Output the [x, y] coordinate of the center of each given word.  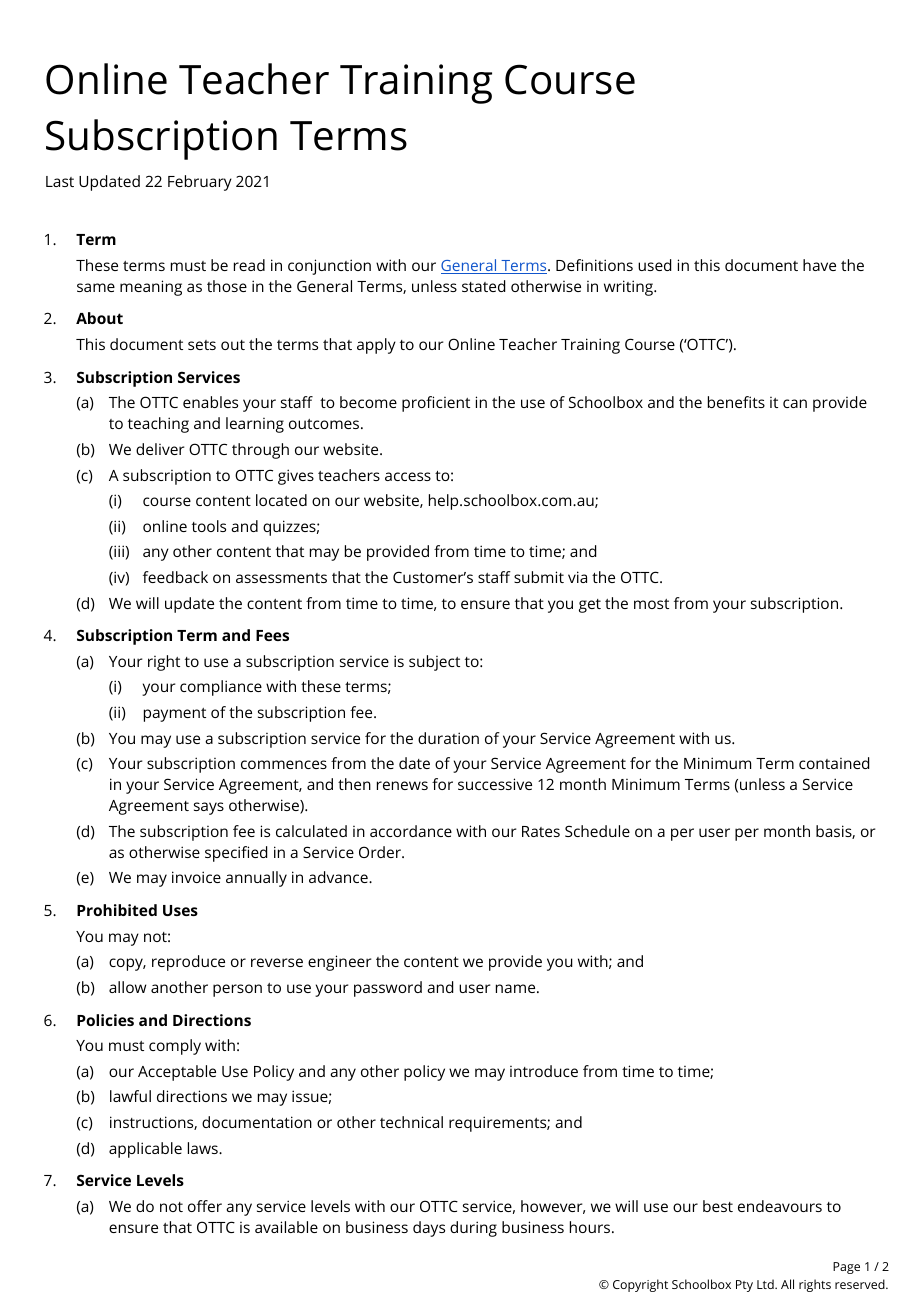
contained [834, 763]
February [200, 183]
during [473, 1229]
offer [205, 1206]
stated [483, 286]
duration [448, 738]
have [819, 265]
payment [175, 715]
